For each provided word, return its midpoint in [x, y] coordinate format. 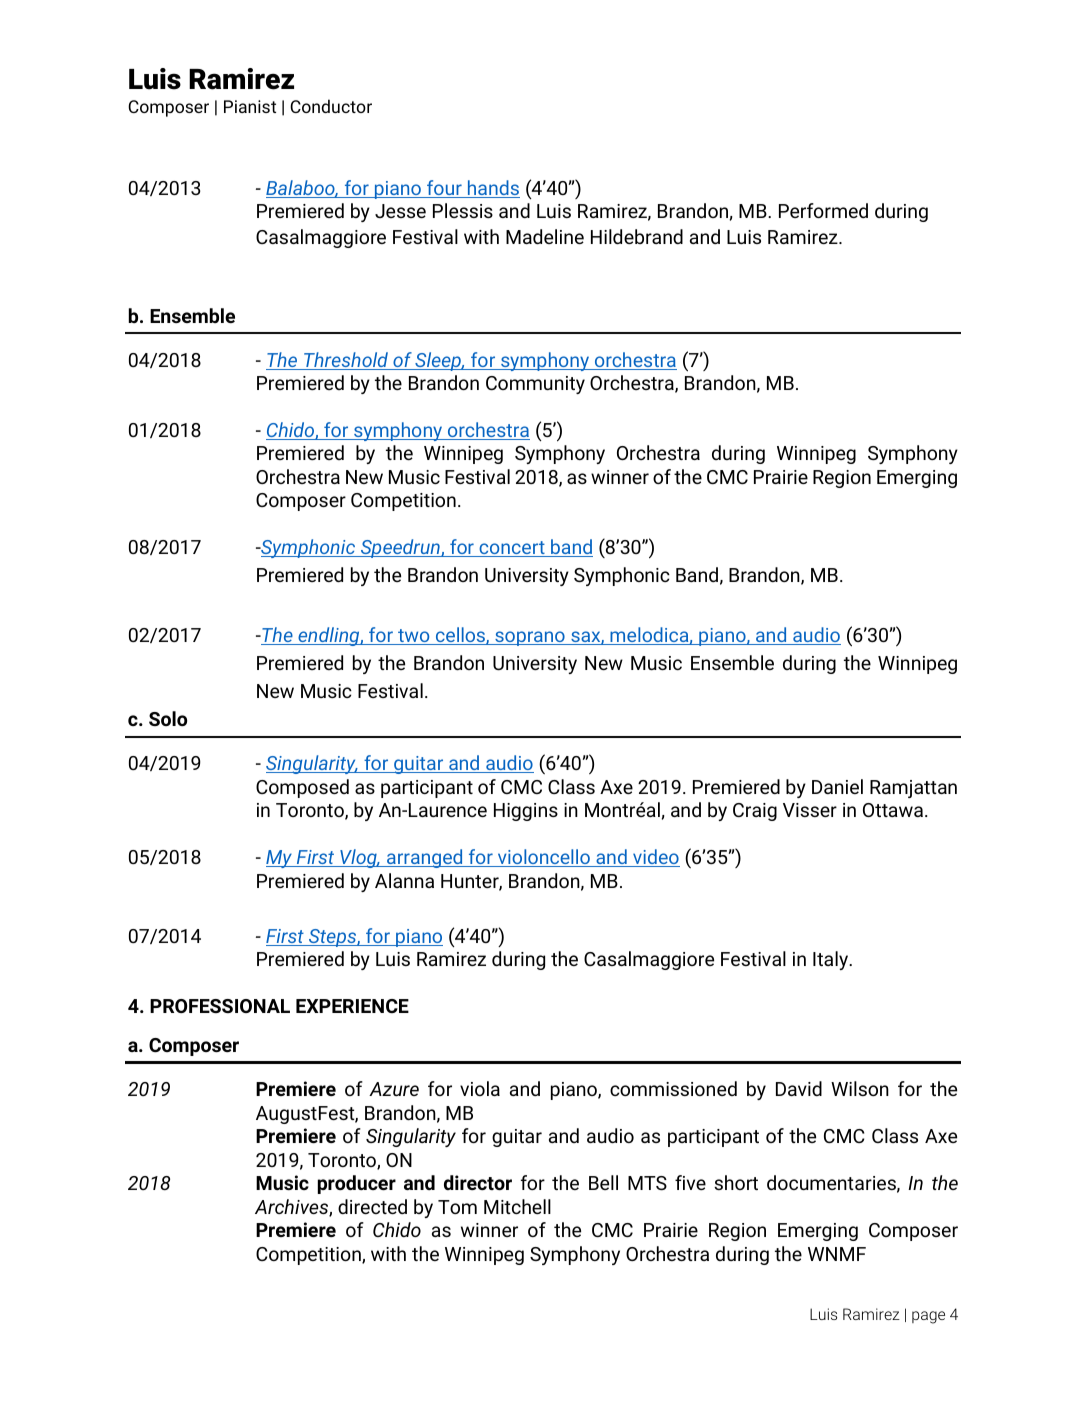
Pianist [250, 106]
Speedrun [400, 548]
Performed [823, 210]
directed [372, 1206]
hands [492, 189]
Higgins [526, 812]
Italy [832, 960]
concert [512, 549]
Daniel [837, 786]
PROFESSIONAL [220, 1006]
